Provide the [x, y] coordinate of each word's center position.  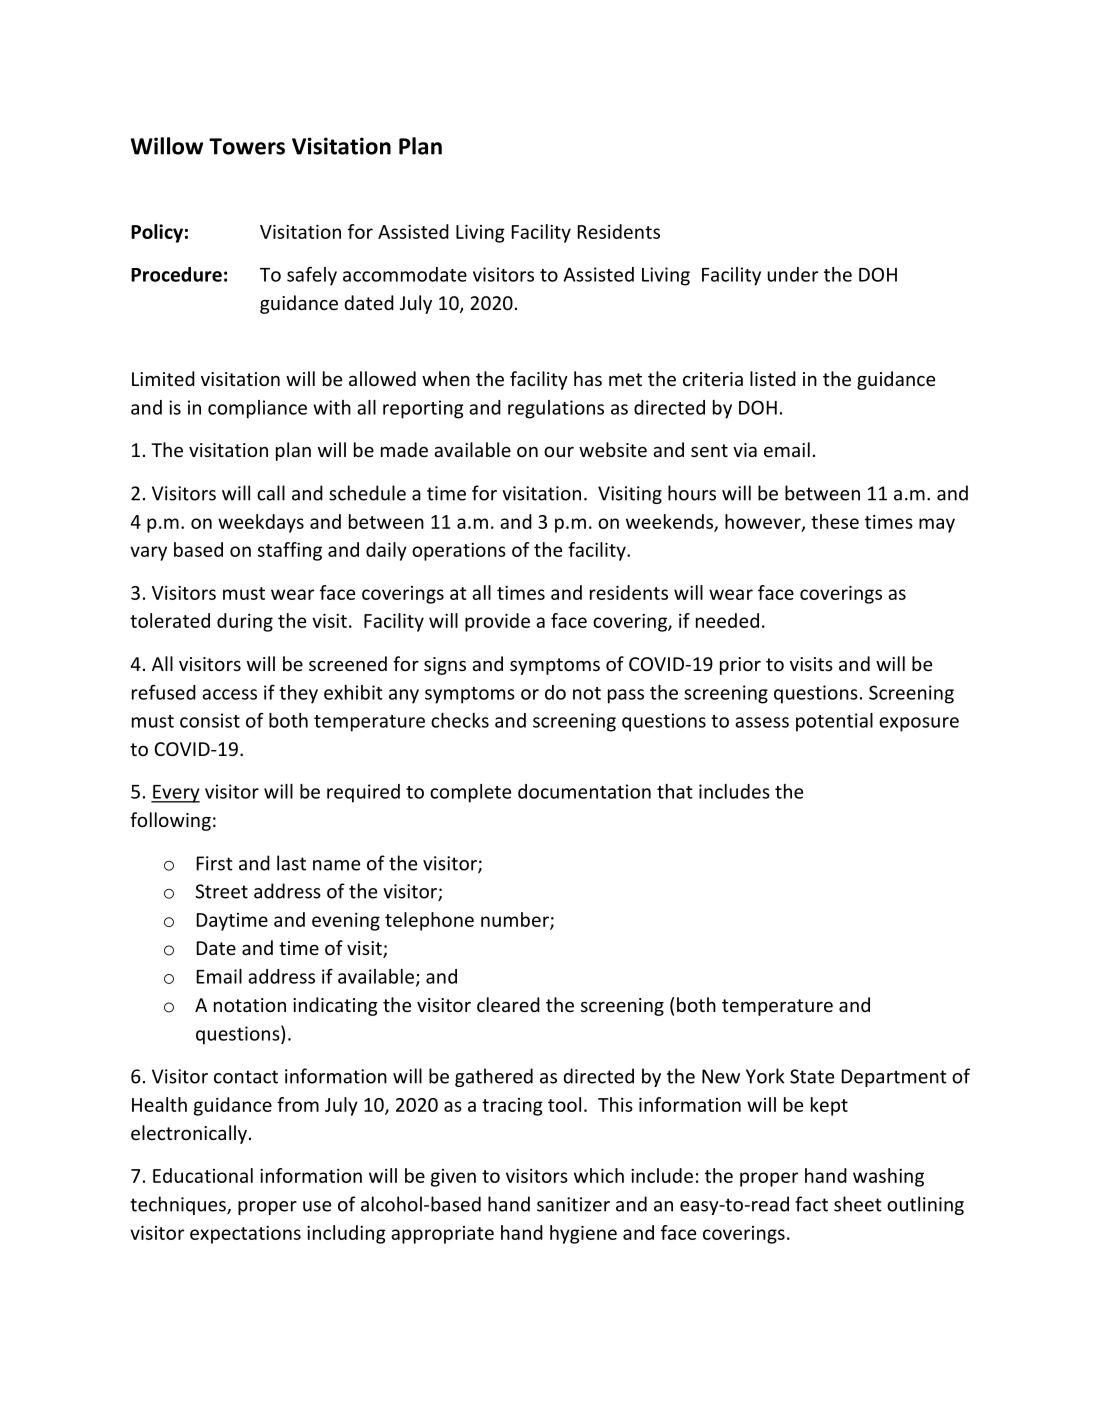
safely [312, 276]
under [793, 274]
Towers [247, 146]
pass [626, 696]
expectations [245, 1235]
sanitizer [573, 1204]
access [229, 694]
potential [834, 722]
